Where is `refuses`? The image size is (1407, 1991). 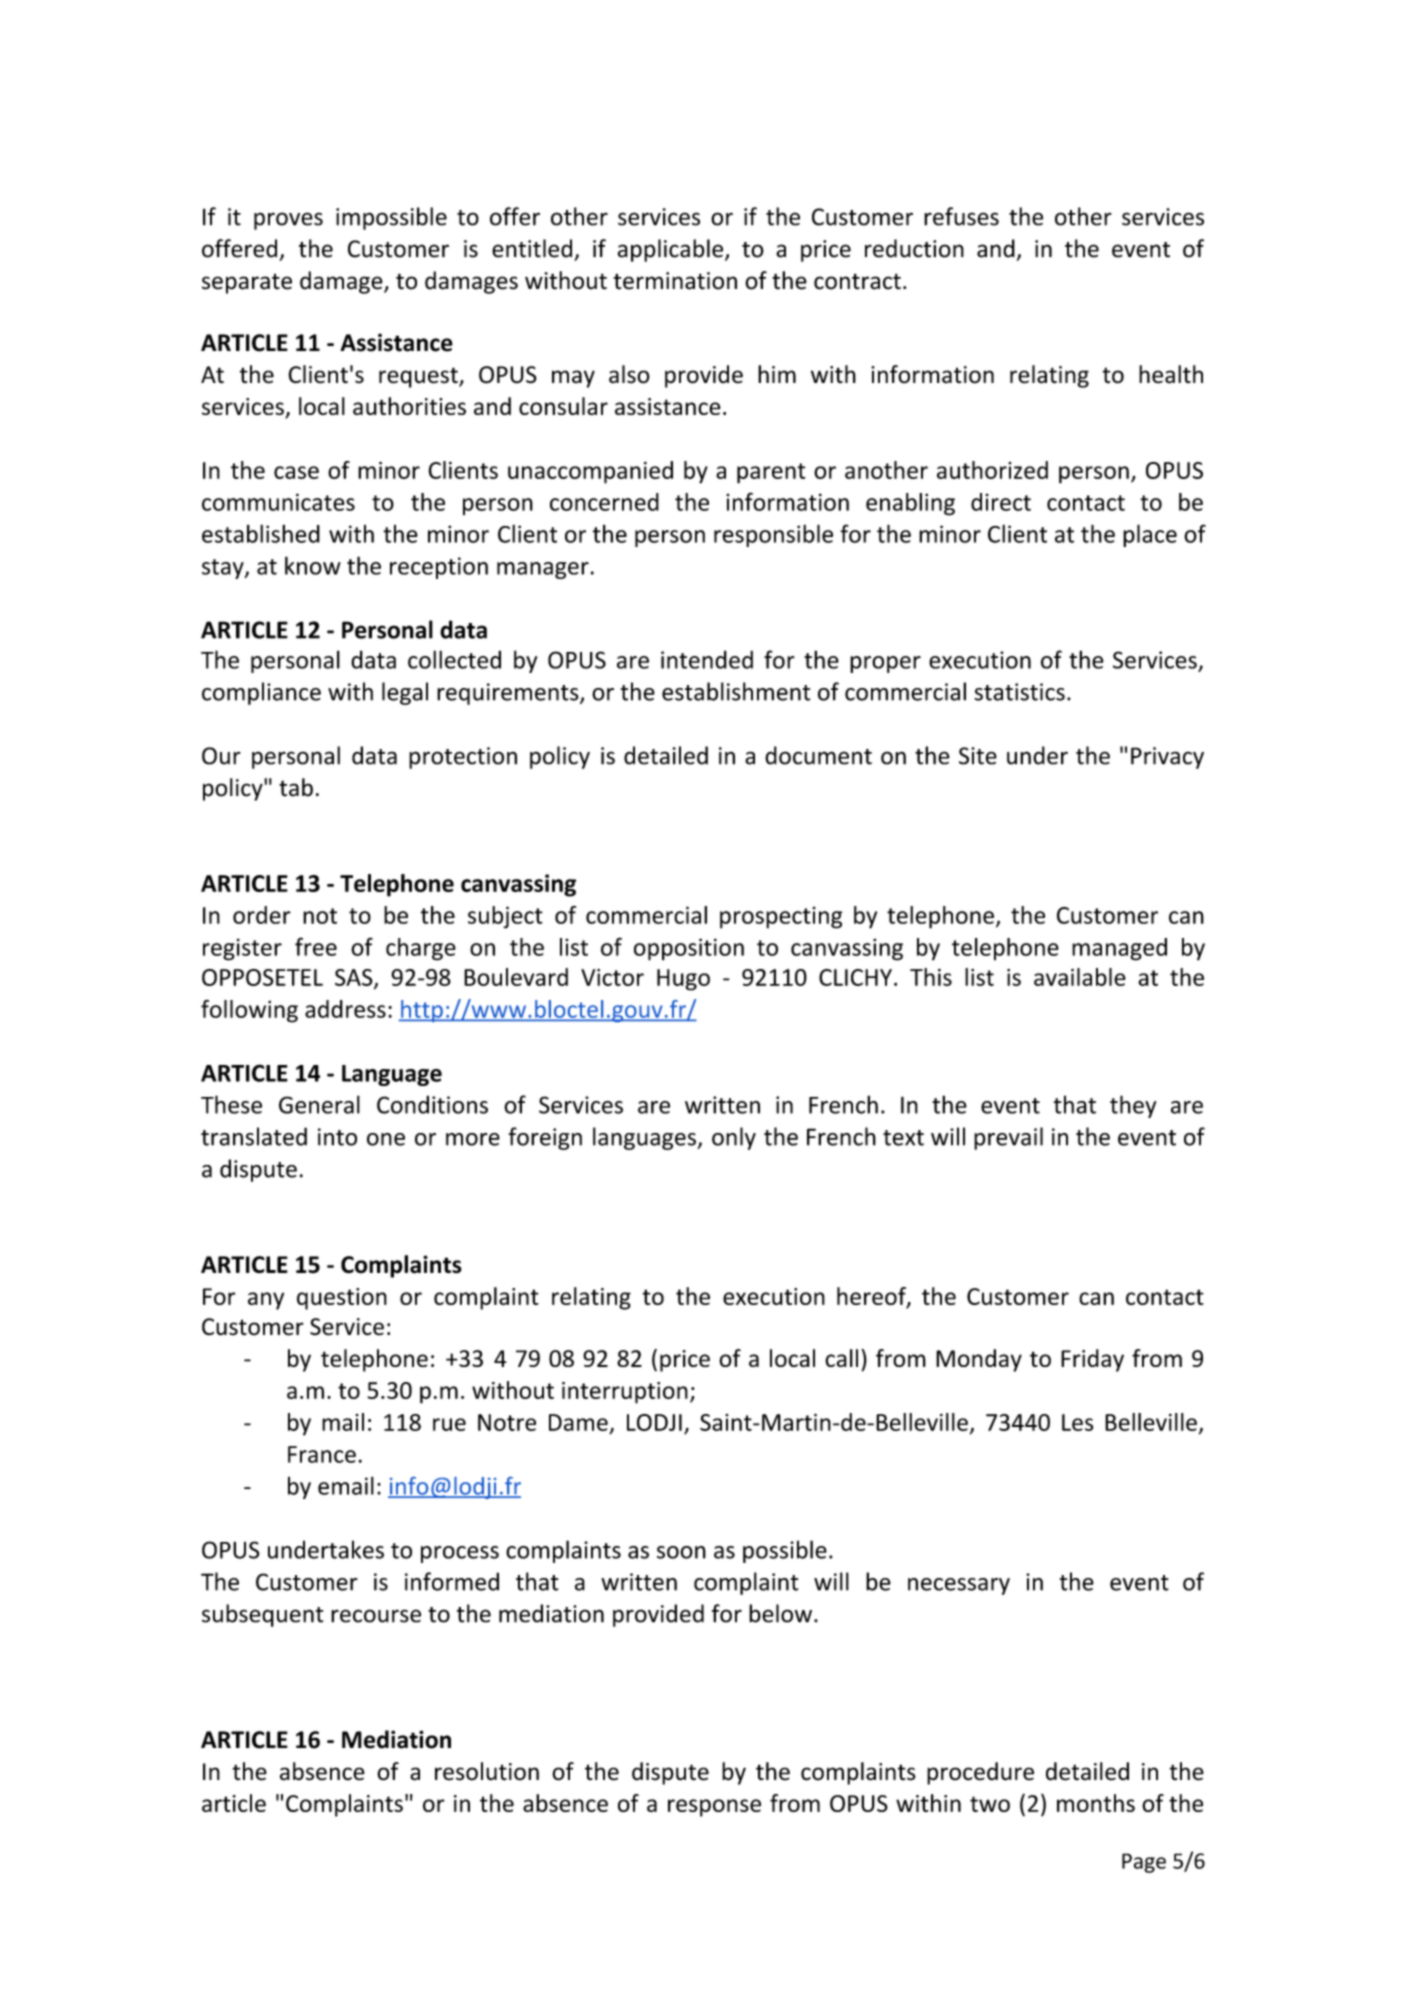 refuses is located at coordinates (961, 216).
